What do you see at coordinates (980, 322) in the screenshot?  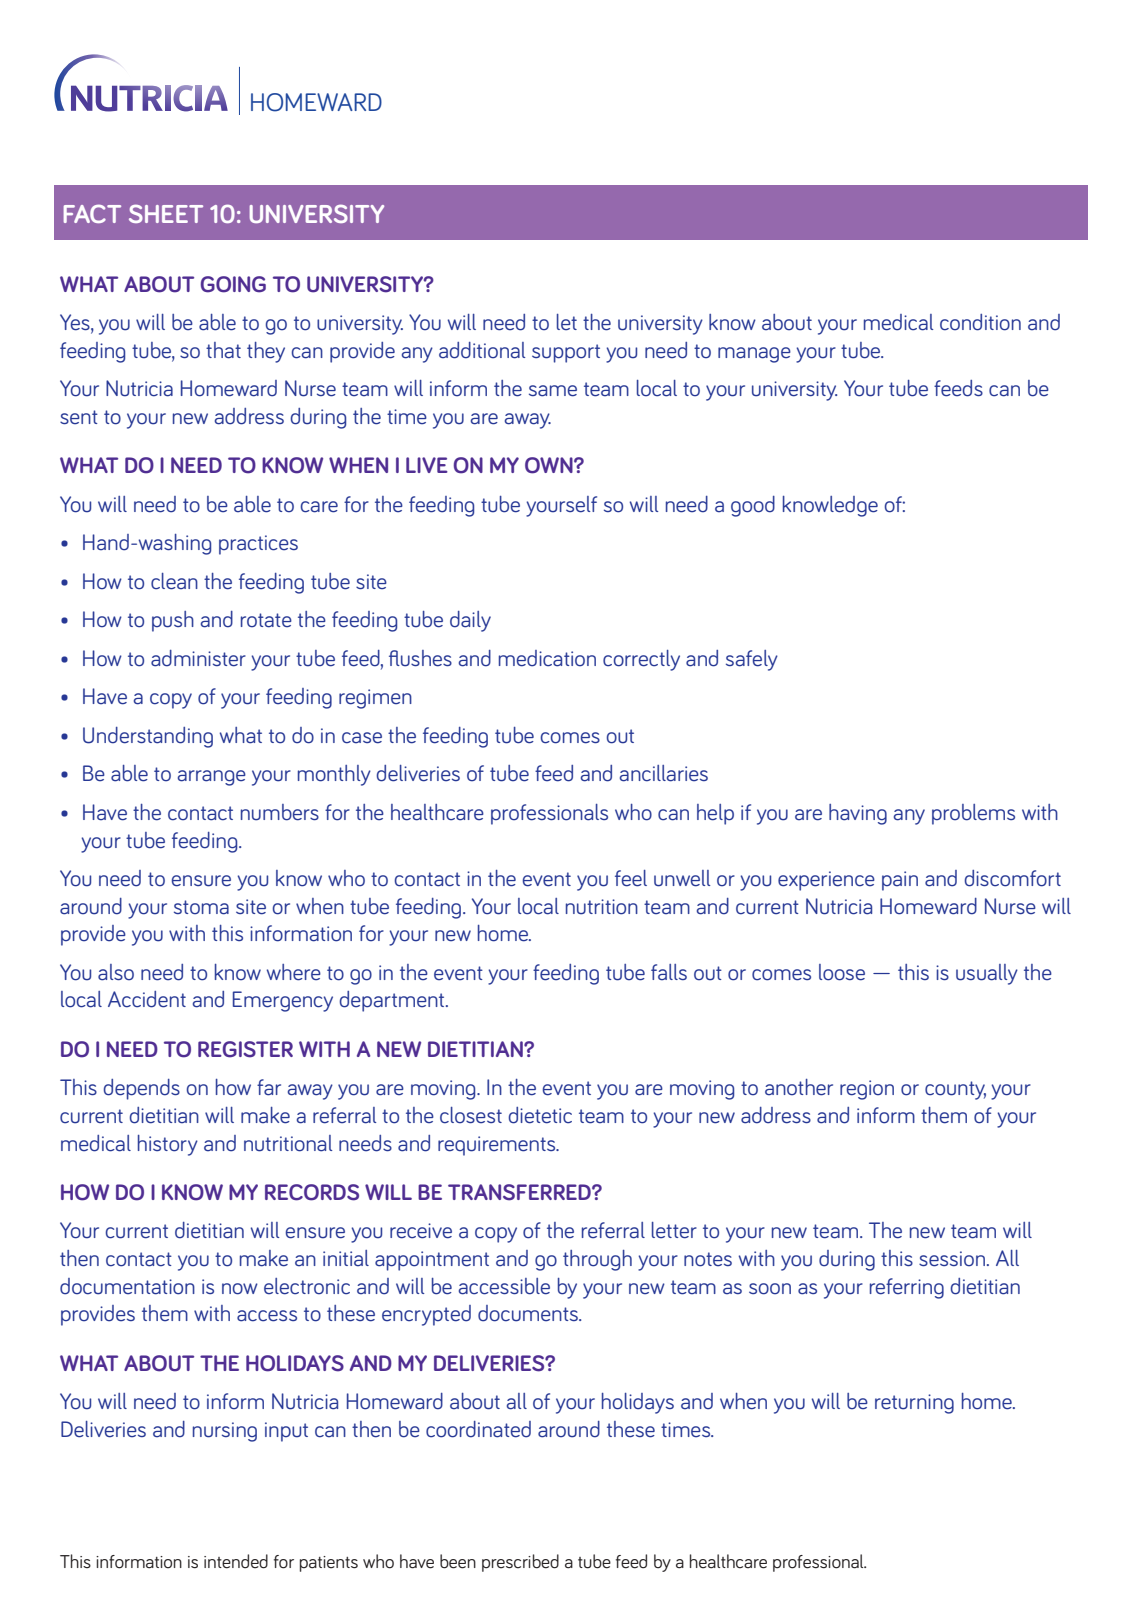 I see `condition` at bounding box center [980, 322].
